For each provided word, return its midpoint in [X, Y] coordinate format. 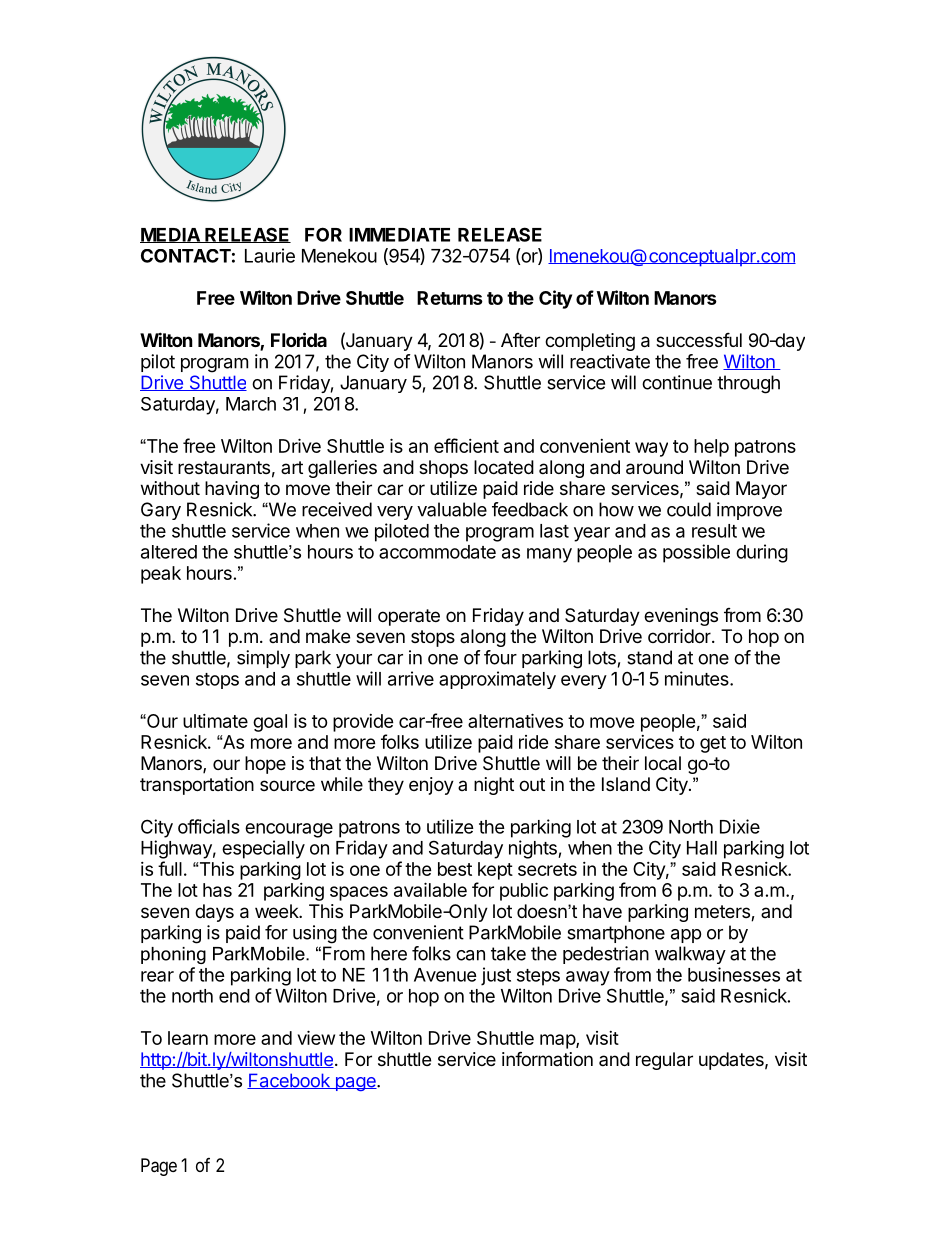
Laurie [270, 255]
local [663, 763]
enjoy [431, 786]
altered [169, 552]
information [547, 1058]
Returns [450, 298]
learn [188, 1038]
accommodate [437, 552]
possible [696, 553]
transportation [197, 786]
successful [699, 339]
